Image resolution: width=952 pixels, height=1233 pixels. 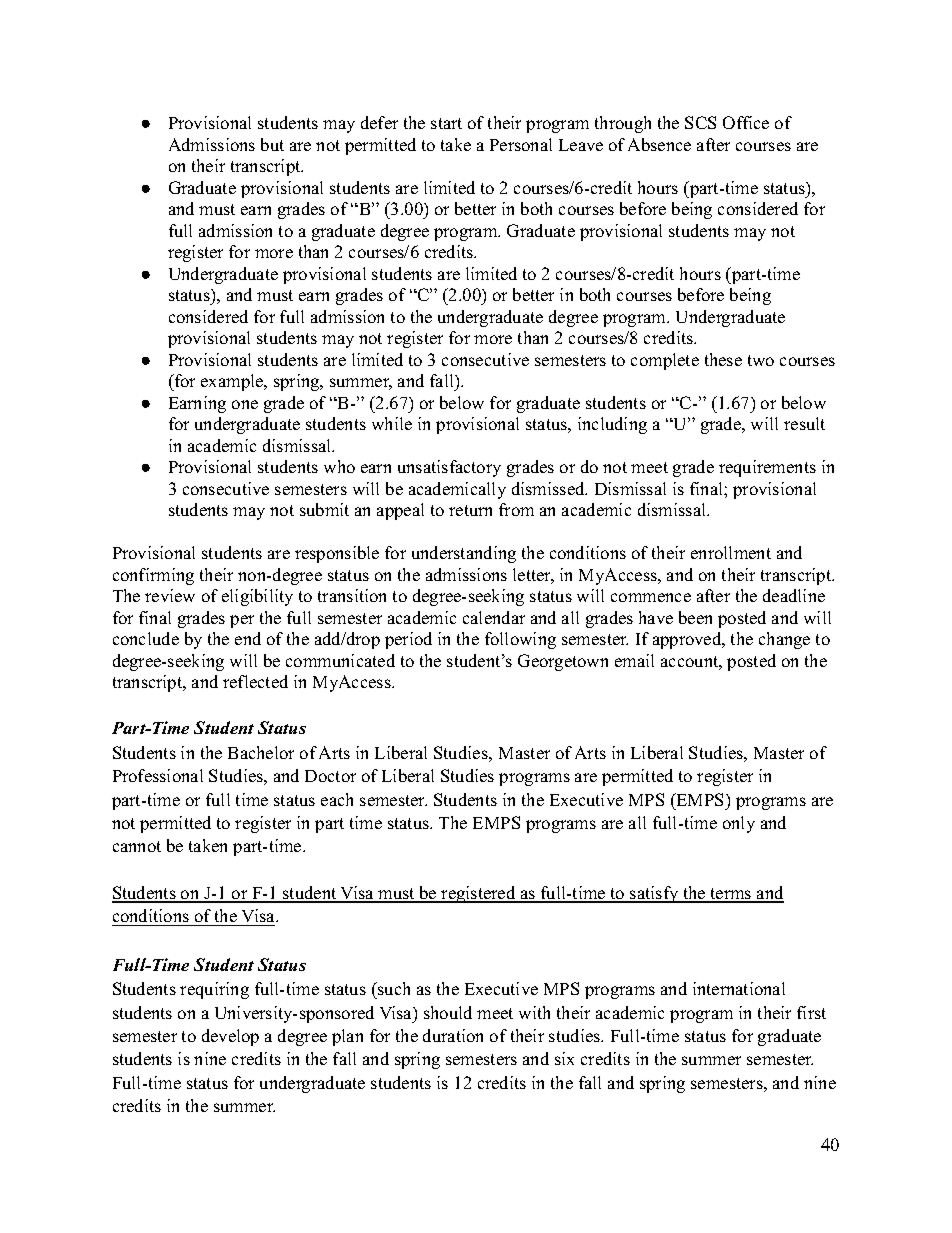 What do you see at coordinates (449, 468) in the page?
I see `unsatisfactory` at bounding box center [449, 468].
